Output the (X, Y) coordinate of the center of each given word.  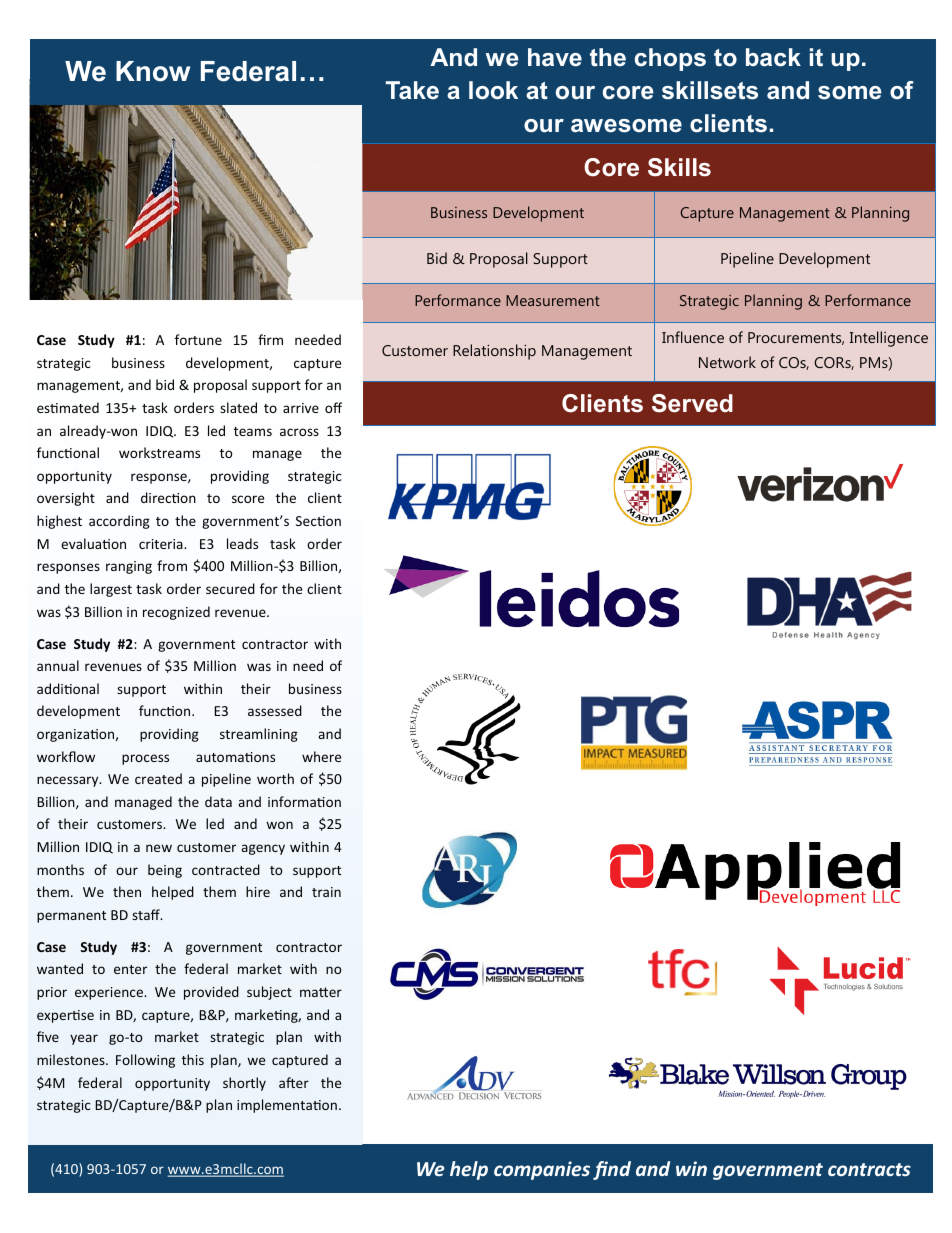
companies (542, 1170)
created (158, 778)
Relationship (494, 352)
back (773, 57)
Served (692, 403)
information (304, 801)
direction (168, 497)
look (493, 90)
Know (153, 71)
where (321, 756)
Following (145, 1061)
